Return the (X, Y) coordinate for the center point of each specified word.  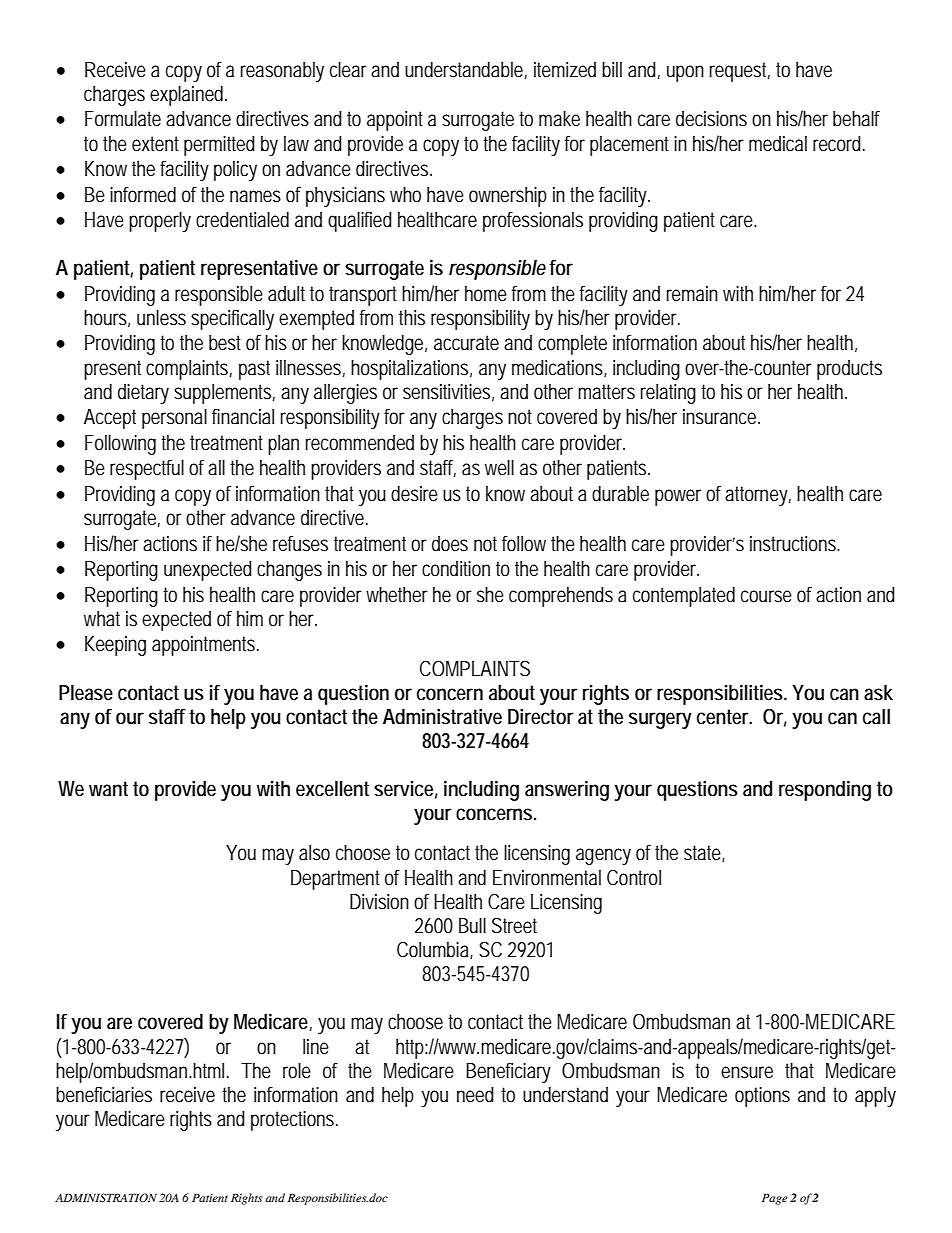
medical (778, 144)
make (559, 119)
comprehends (561, 597)
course (766, 596)
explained (186, 96)
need (475, 1095)
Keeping (115, 646)
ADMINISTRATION (106, 1198)
